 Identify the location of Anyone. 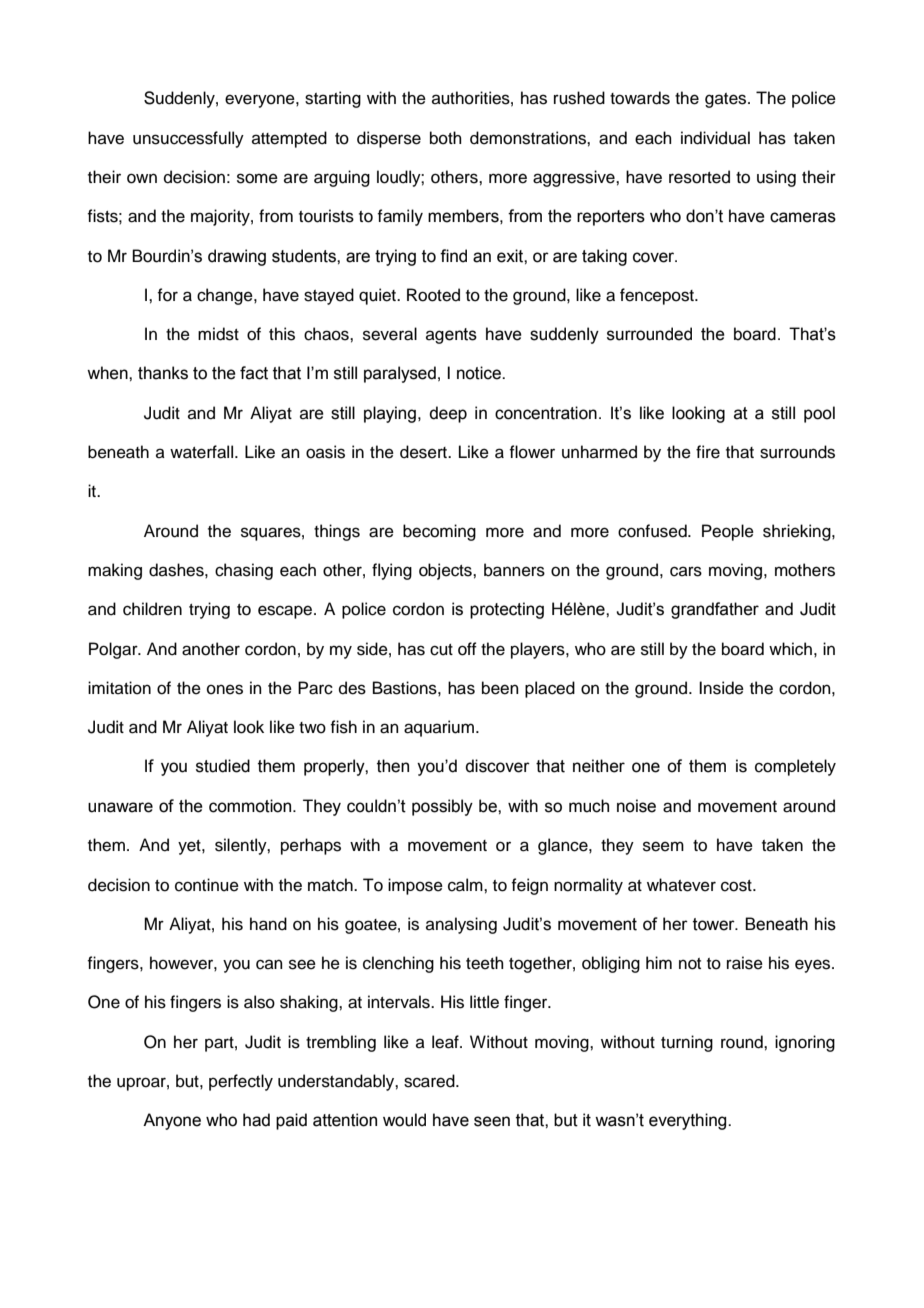
(172, 1121).
